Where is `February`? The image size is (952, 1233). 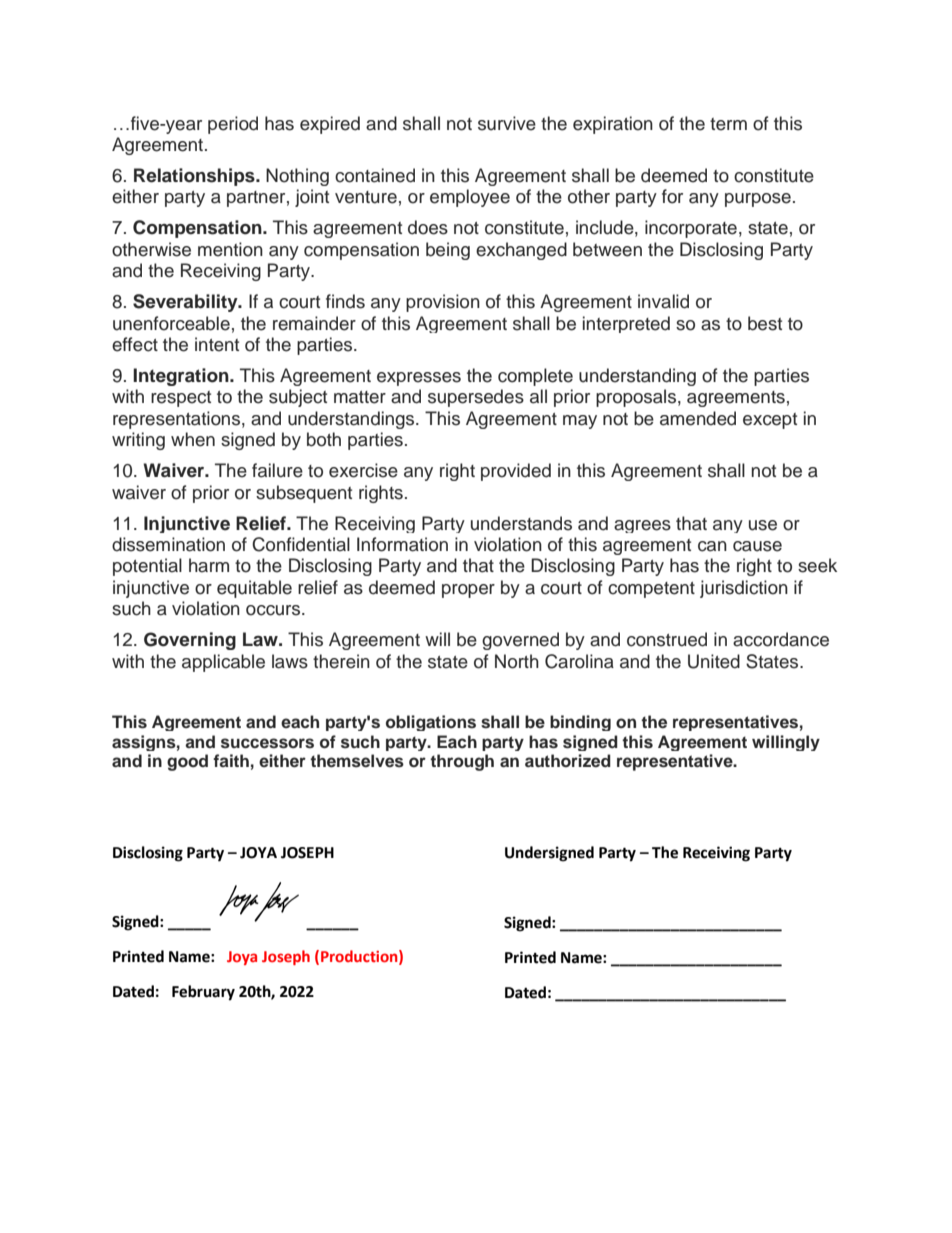 February is located at coordinates (203, 993).
